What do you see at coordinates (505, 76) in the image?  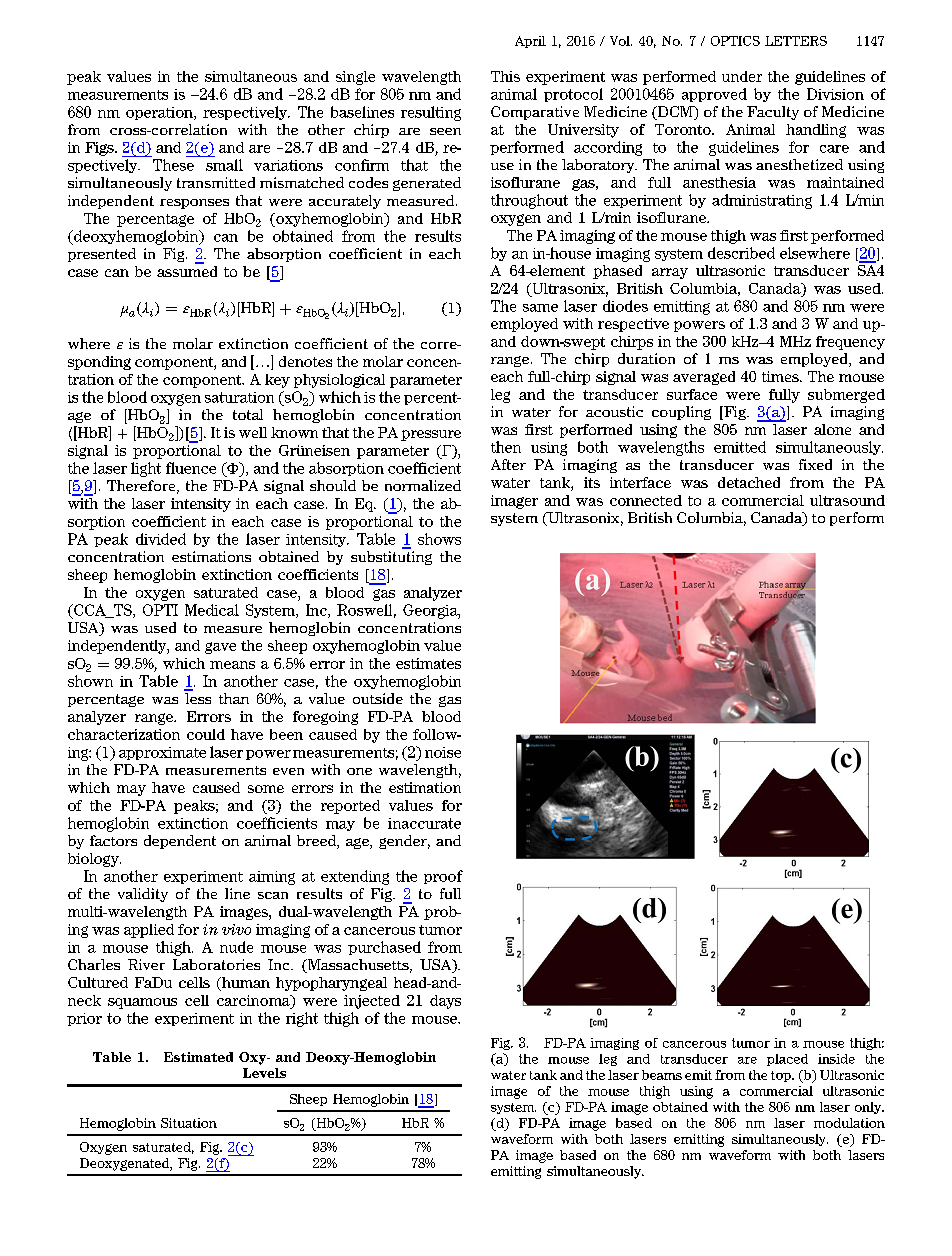 I see `This` at bounding box center [505, 76].
